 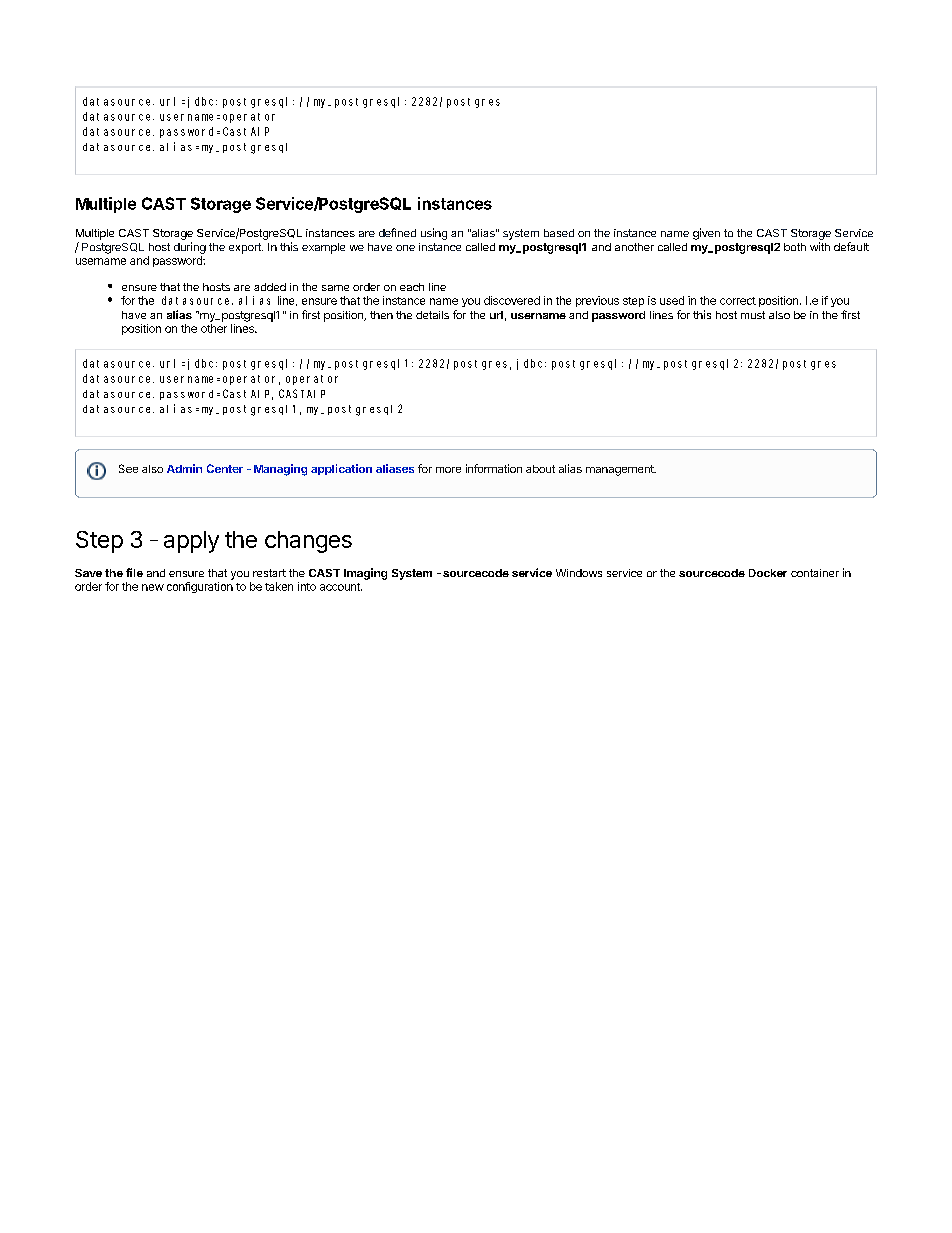 What do you see at coordinates (134, 572) in the screenshot?
I see `file` at bounding box center [134, 572].
